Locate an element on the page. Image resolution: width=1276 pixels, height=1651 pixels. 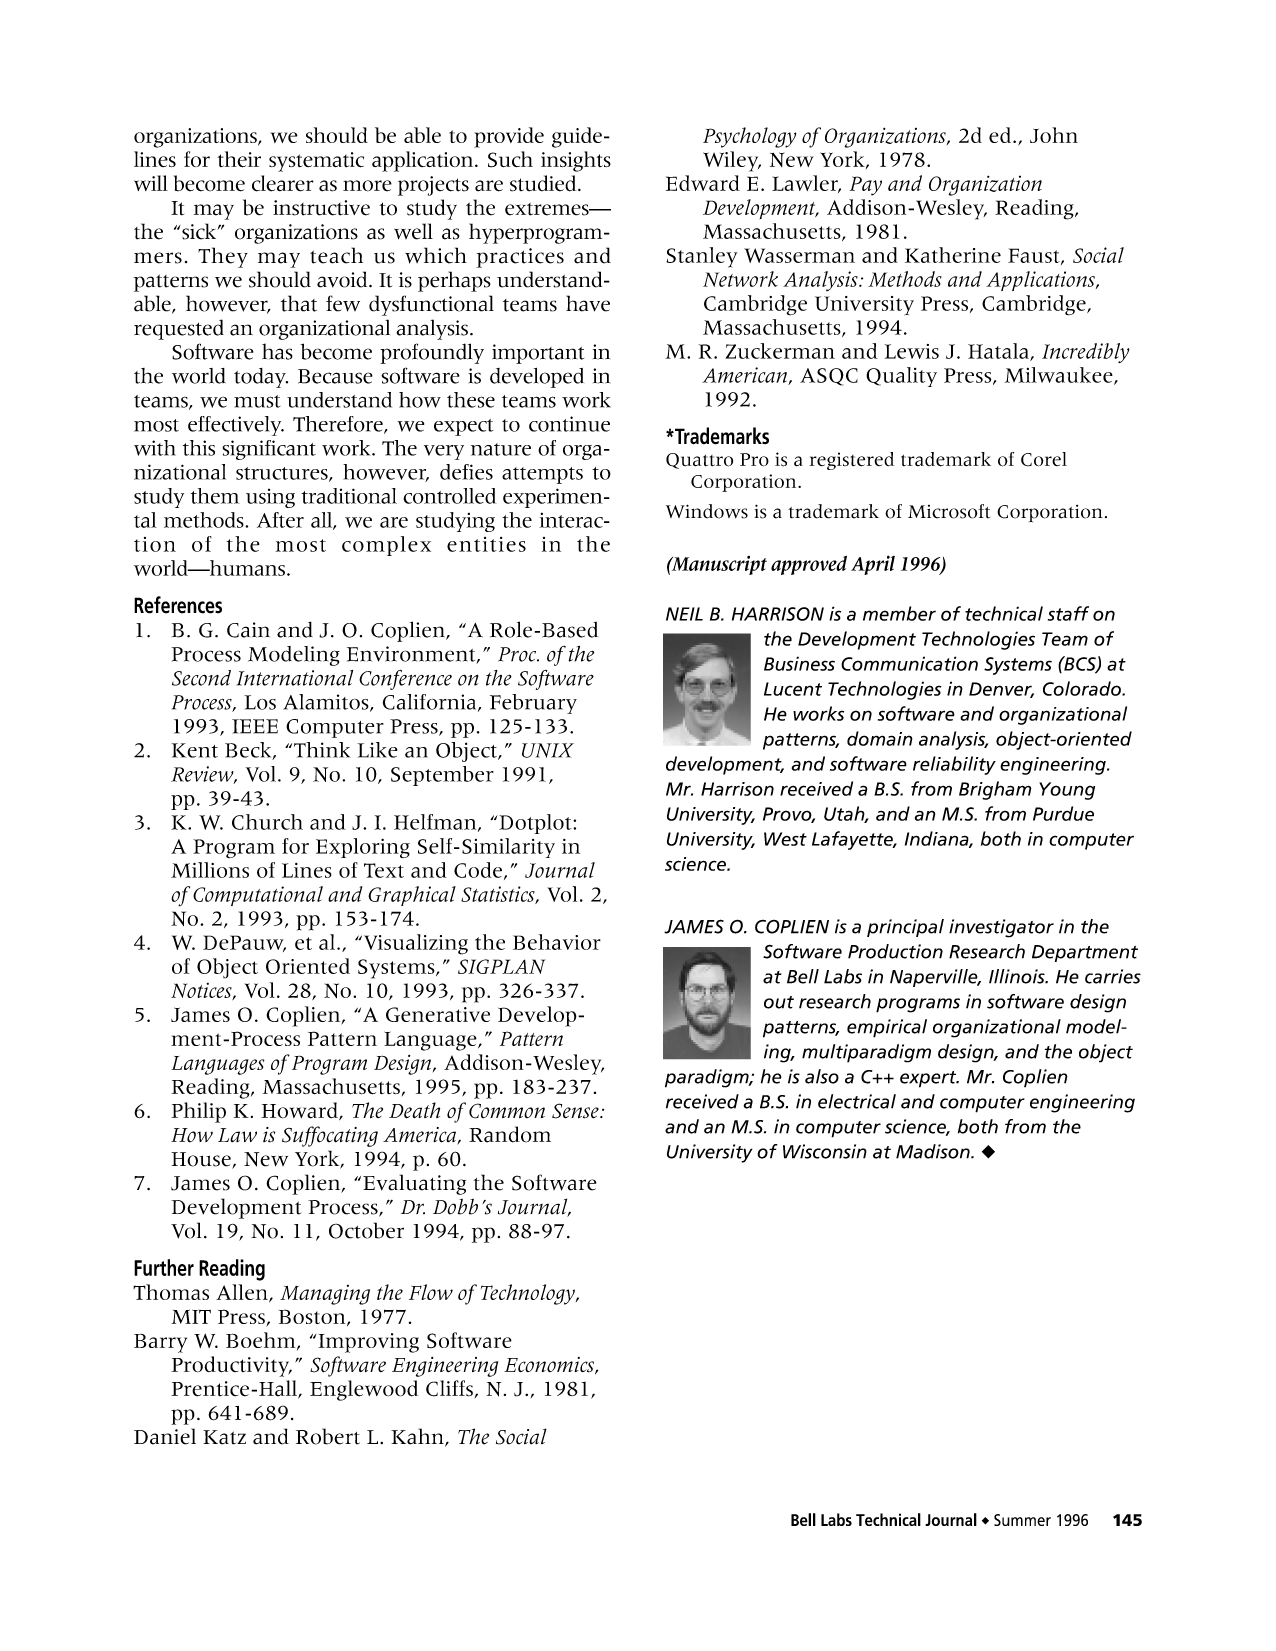
John is located at coordinates (1054, 135).
